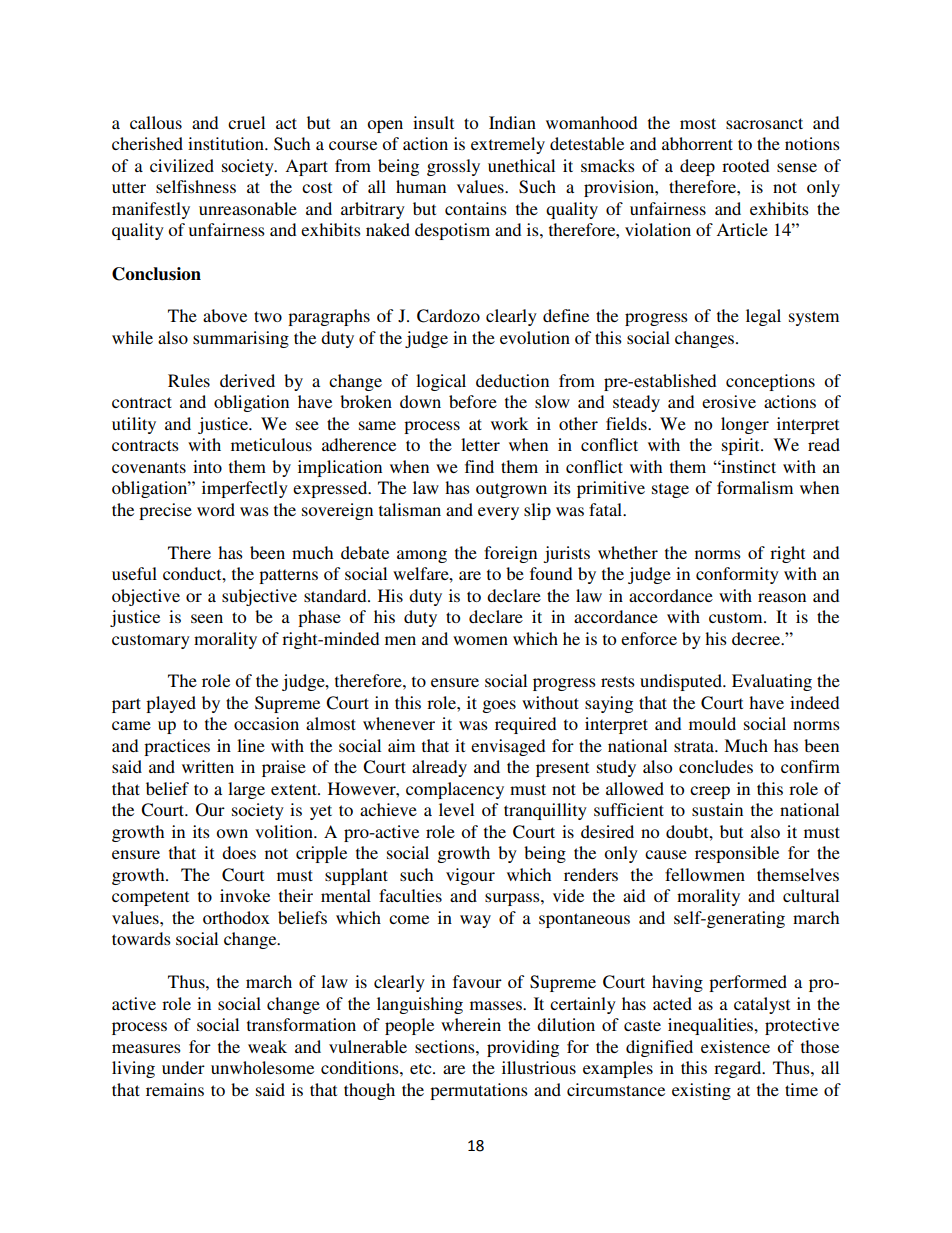  I want to click on women, so click(480, 640).
